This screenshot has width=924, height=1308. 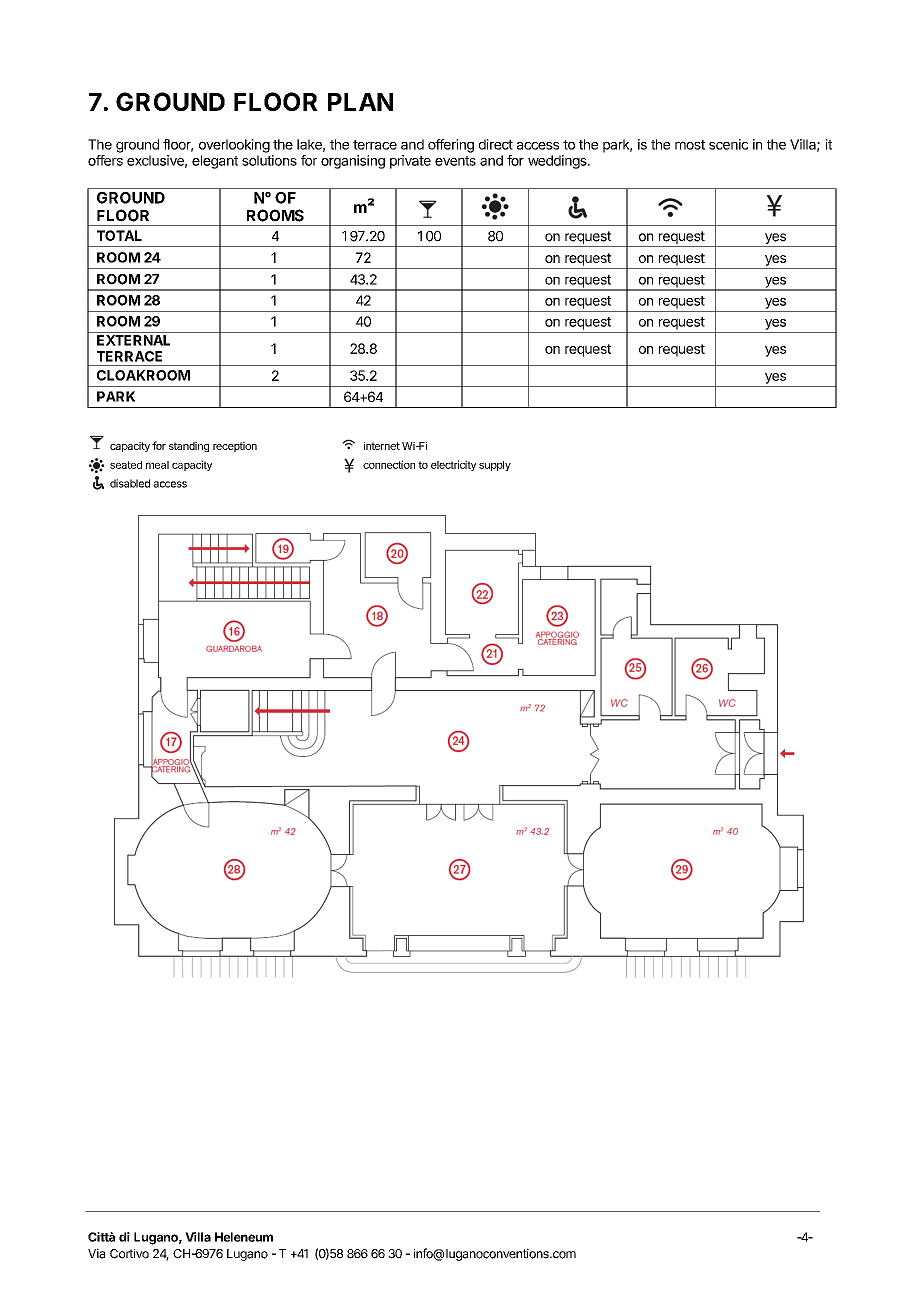 I want to click on weddings, so click(x=558, y=162).
